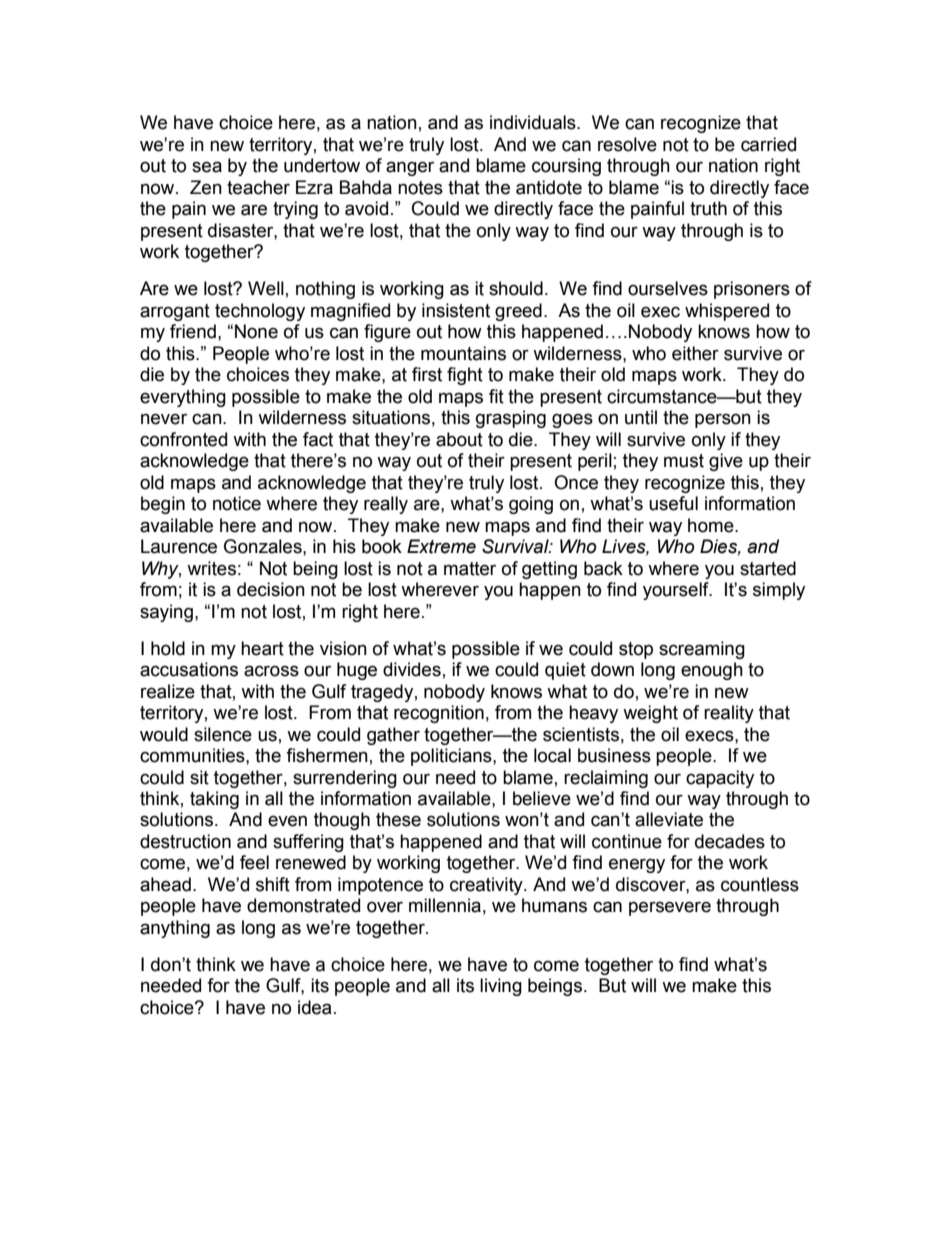 This image has width=952, height=1233. I want to click on idea, so click(315, 1007).
